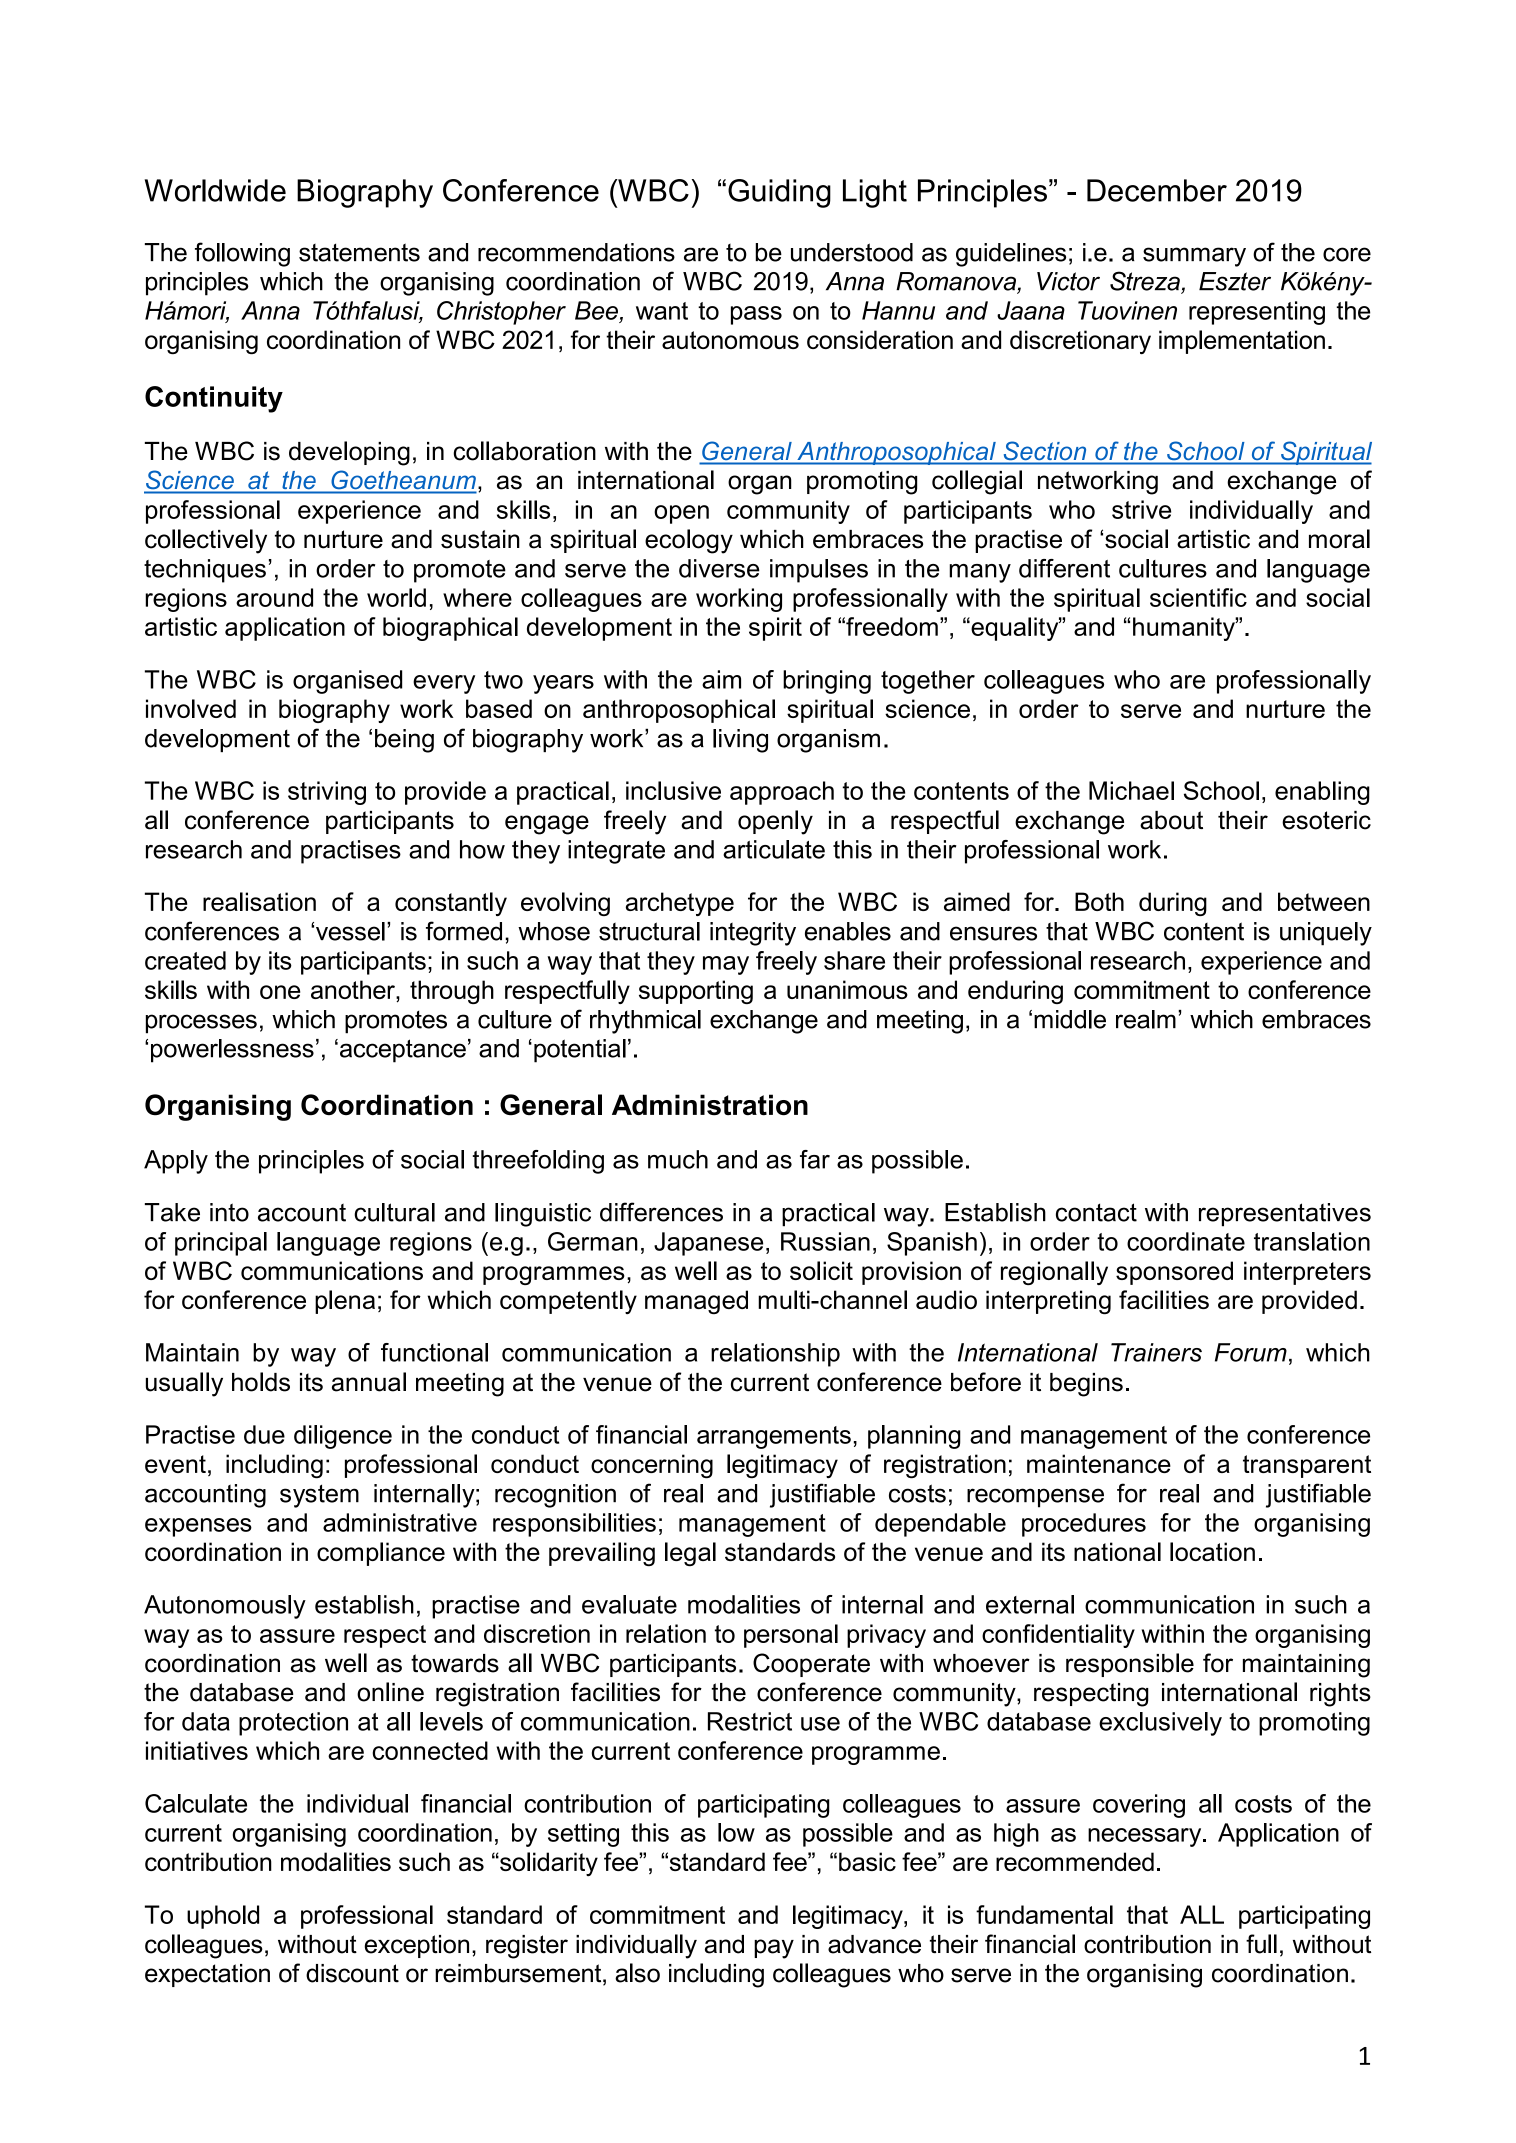 The width and height of the image is (1516, 2143). I want to click on statements, so click(359, 252).
